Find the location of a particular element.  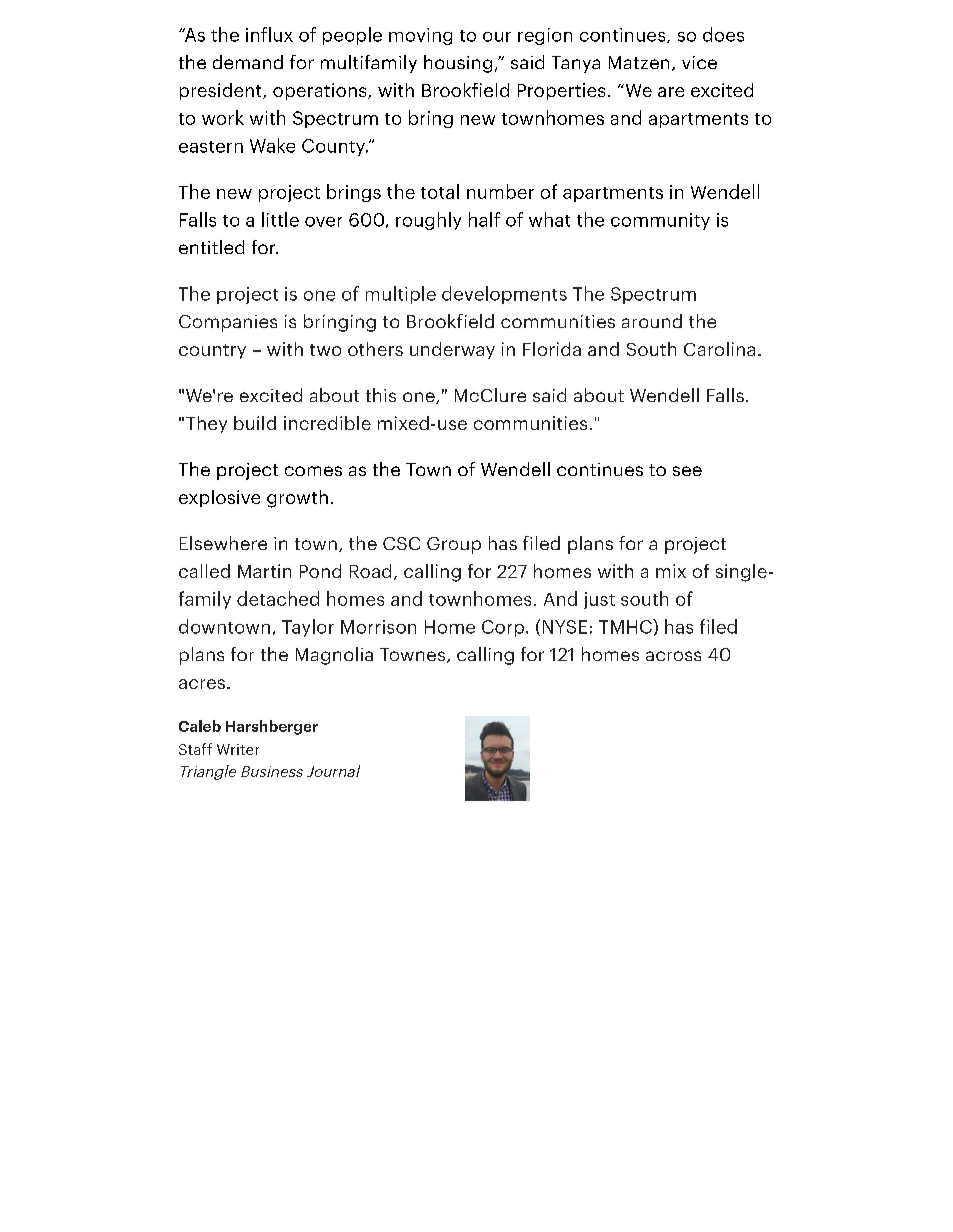

underway is located at coordinates (452, 350).
